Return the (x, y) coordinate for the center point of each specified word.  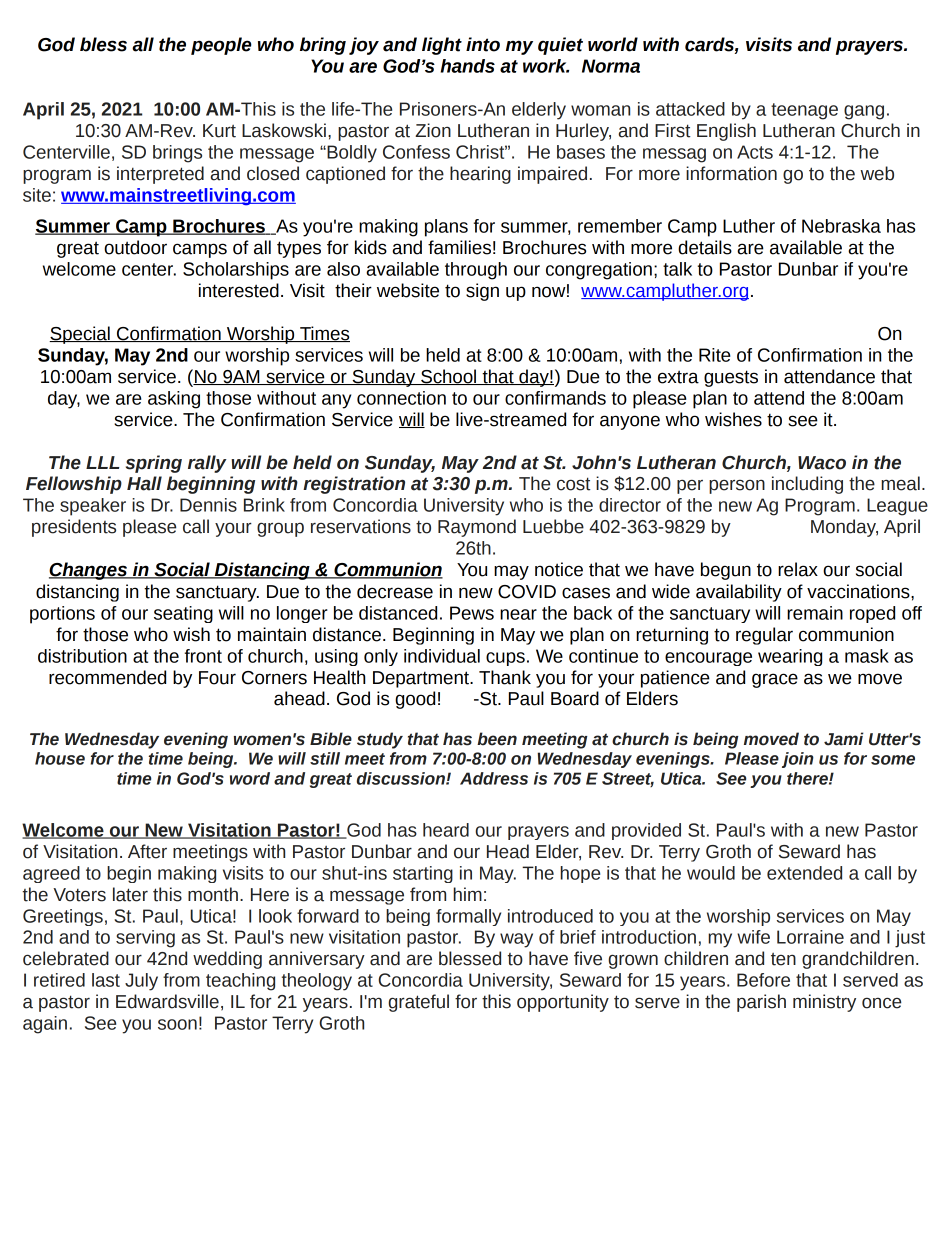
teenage (804, 111)
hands (468, 66)
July (141, 982)
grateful (418, 1003)
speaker (93, 507)
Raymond (477, 528)
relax (798, 569)
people (221, 46)
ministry (824, 1003)
